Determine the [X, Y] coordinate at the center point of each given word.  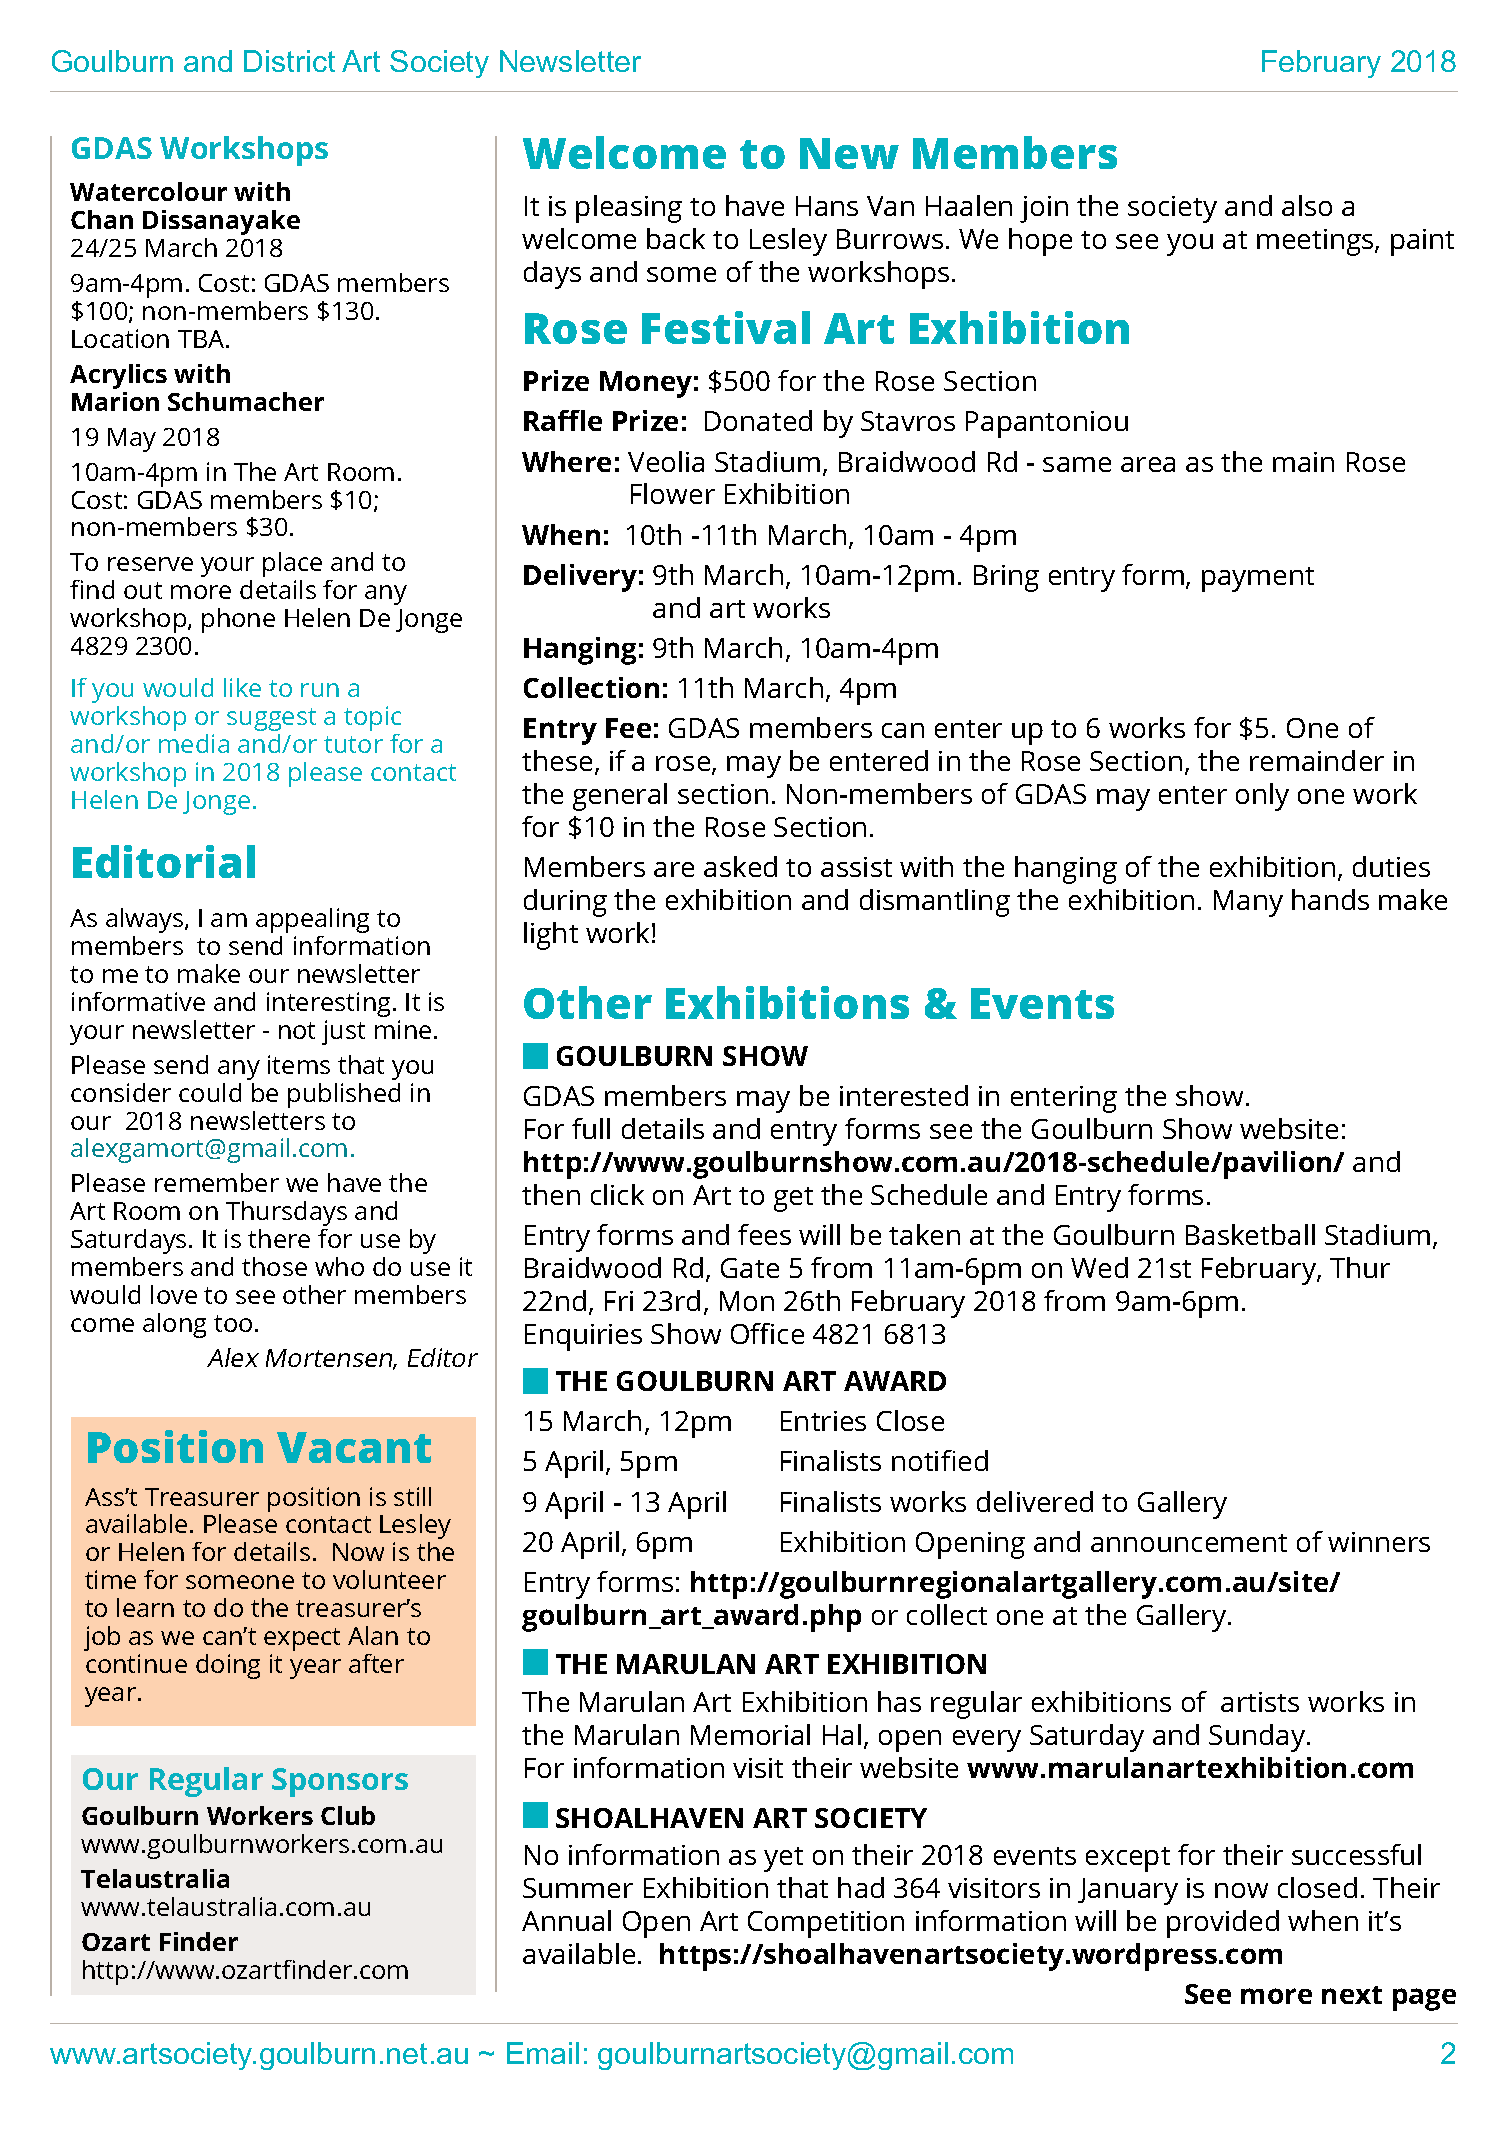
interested [904, 1095]
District [289, 61]
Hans [827, 206]
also [1307, 205]
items [299, 1064]
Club [348, 1815]
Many [1248, 903]
